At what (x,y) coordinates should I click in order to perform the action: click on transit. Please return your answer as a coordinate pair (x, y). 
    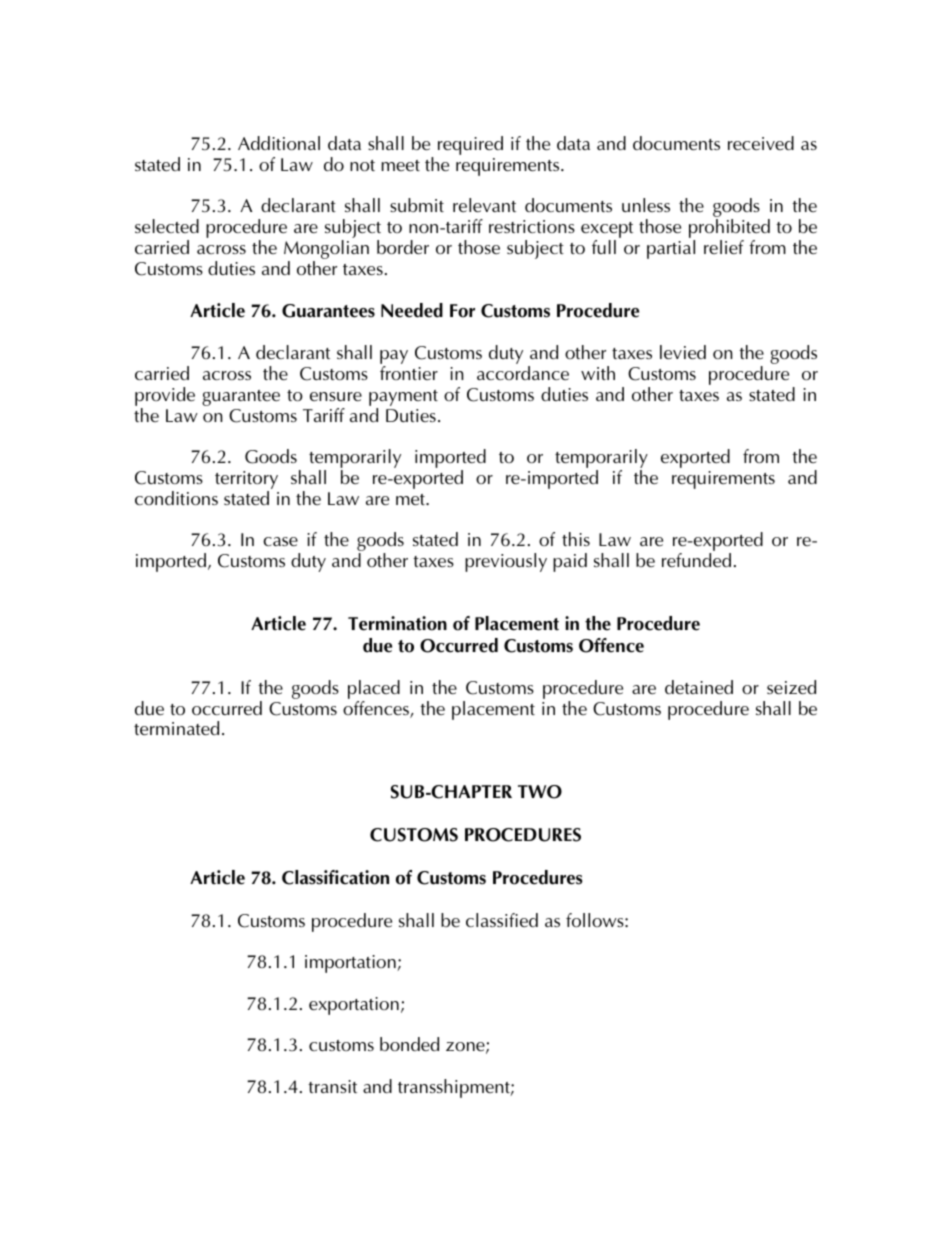
    Looking at the image, I should click on (332, 1086).
